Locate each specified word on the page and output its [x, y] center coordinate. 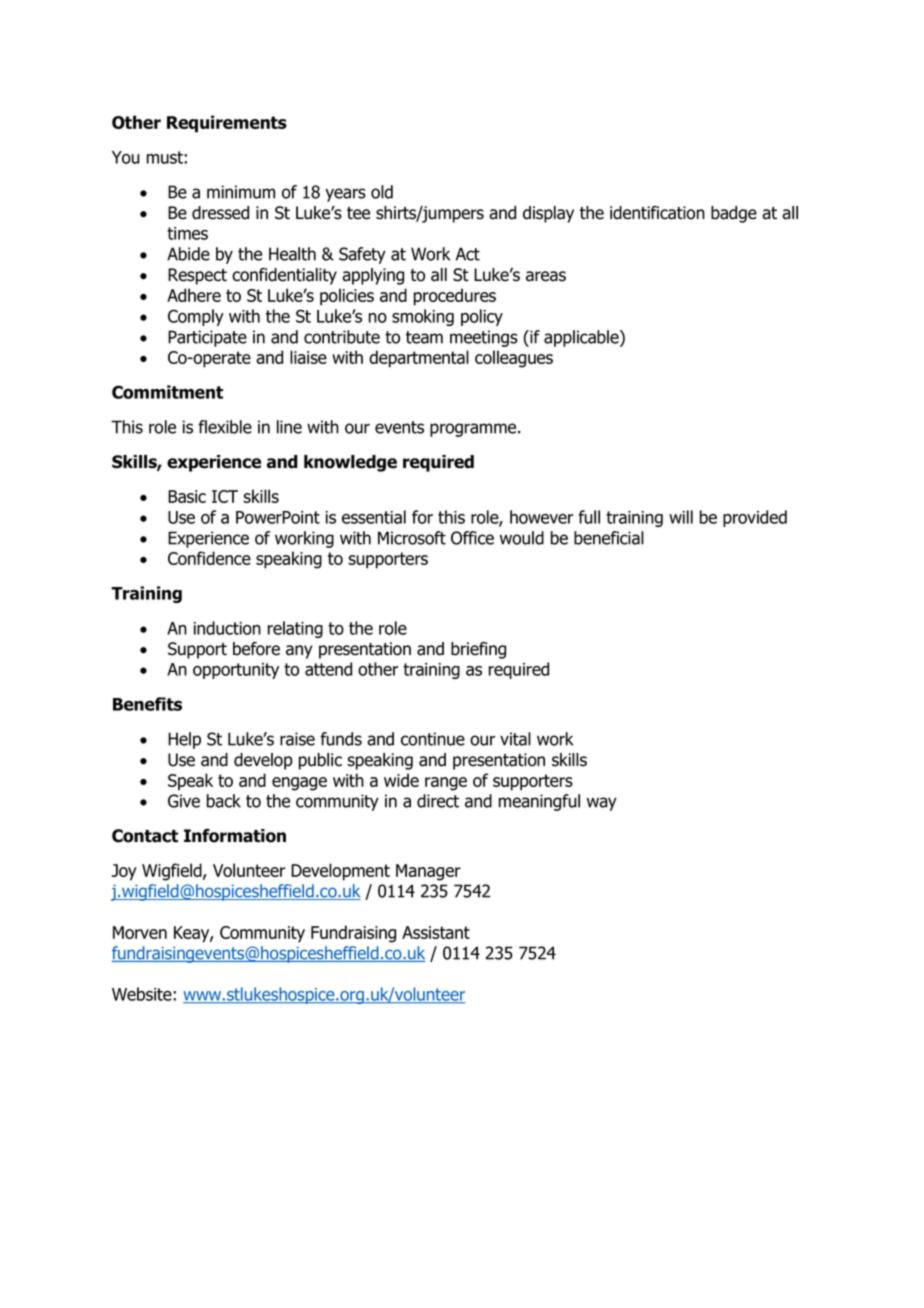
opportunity [236, 671]
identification [657, 213]
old [382, 192]
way [602, 804]
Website [143, 994]
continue [433, 739]
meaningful [539, 802]
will [681, 517]
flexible [225, 427]
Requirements [227, 124]
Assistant [436, 932]
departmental [419, 359]
